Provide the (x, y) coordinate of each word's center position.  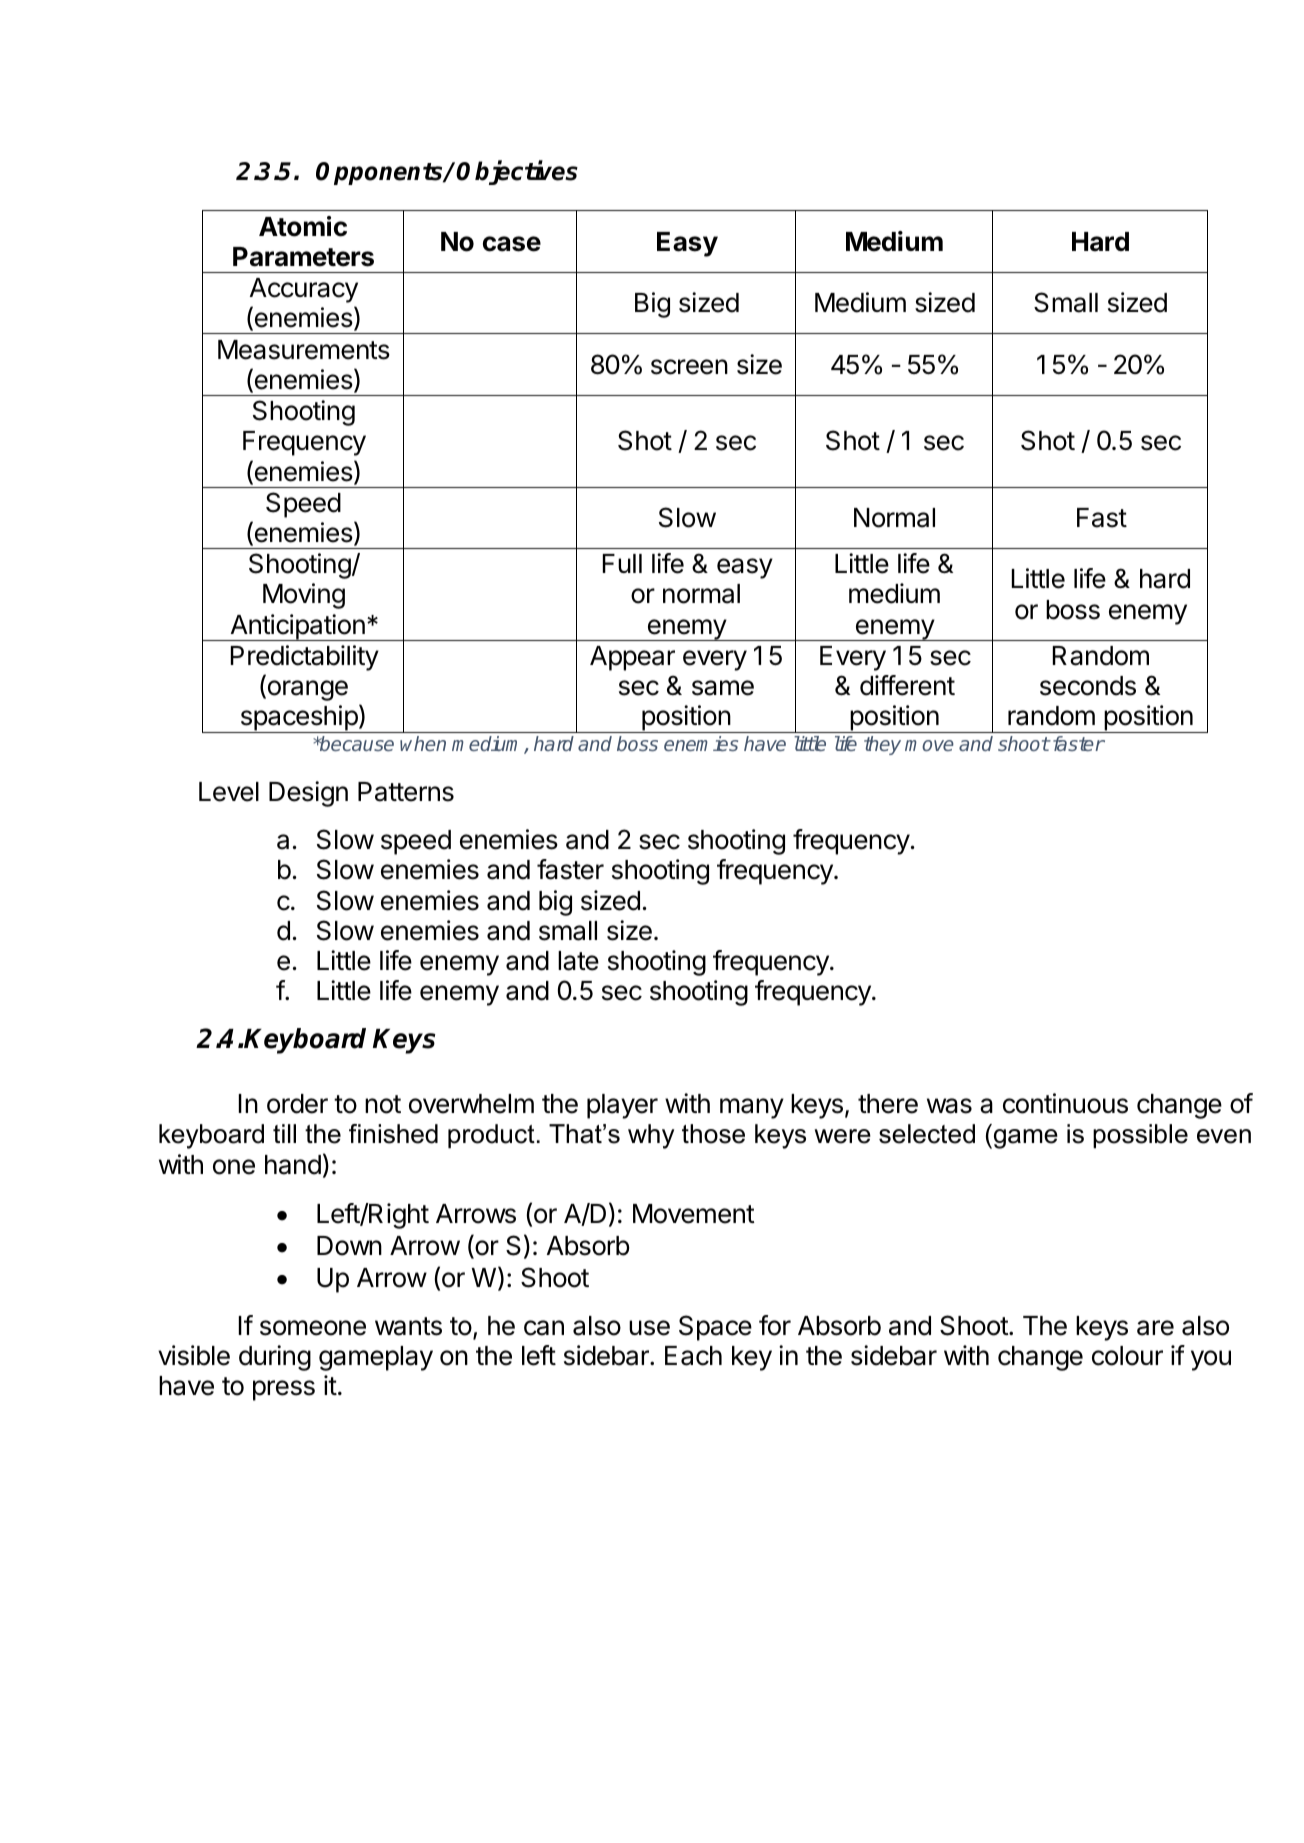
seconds (1088, 686)
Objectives (517, 172)
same (723, 688)
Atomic (303, 226)
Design (308, 794)
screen (689, 367)
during (275, 1358)
